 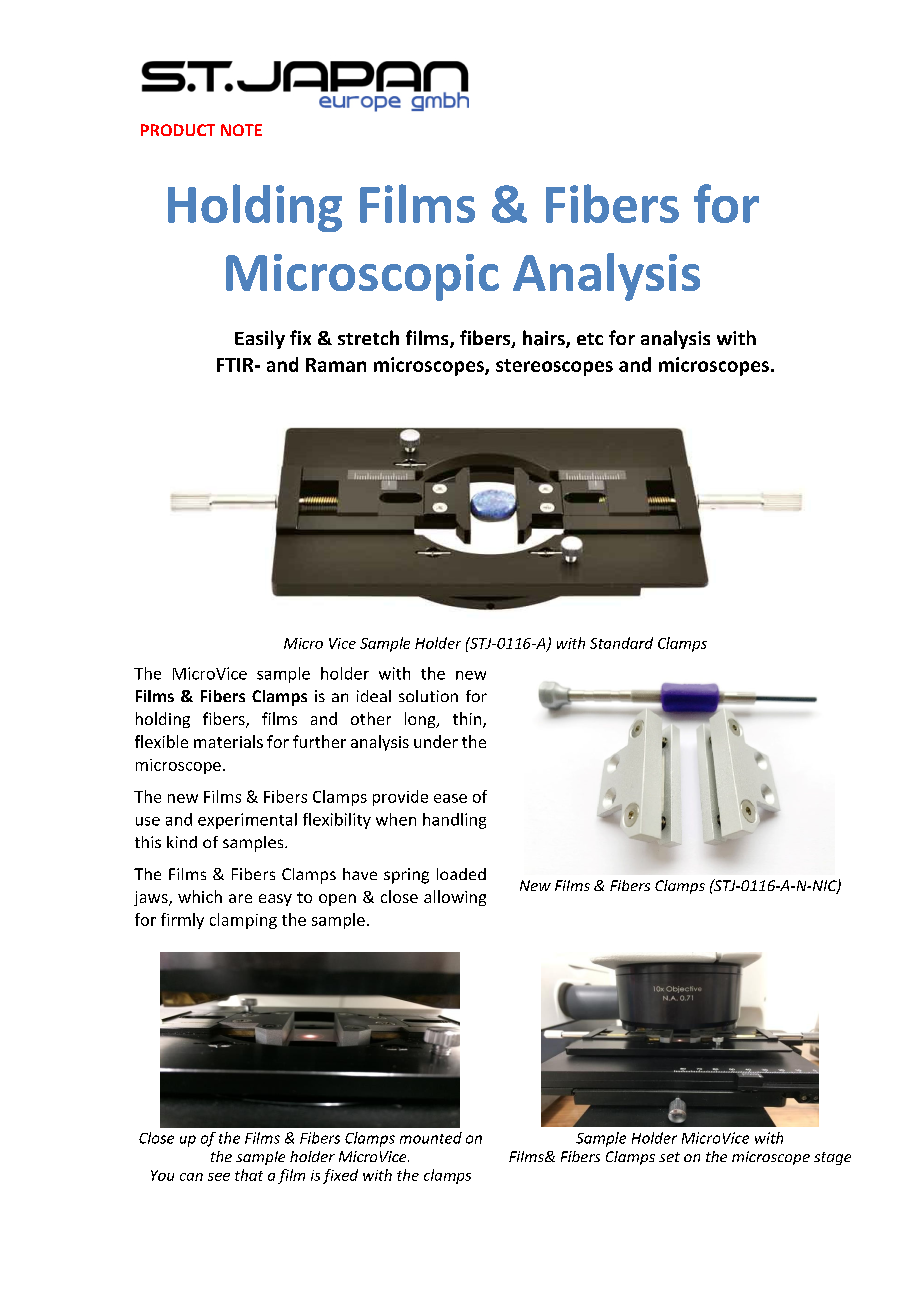 I want to click on Standard, so click(x=621, y=643).
